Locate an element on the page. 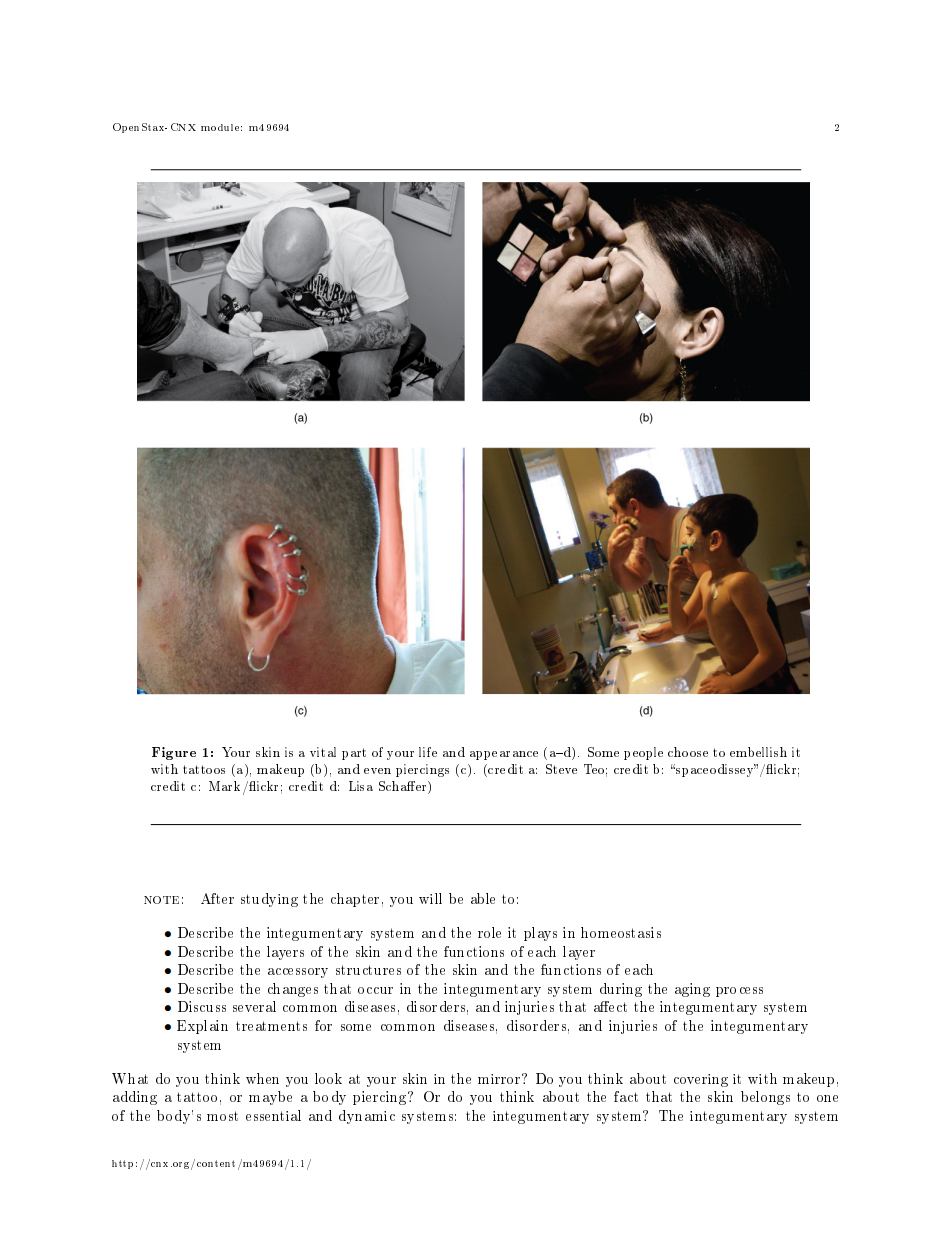 The width and height of the image is (952, 1233). able is located at coordinates (483, 898).
